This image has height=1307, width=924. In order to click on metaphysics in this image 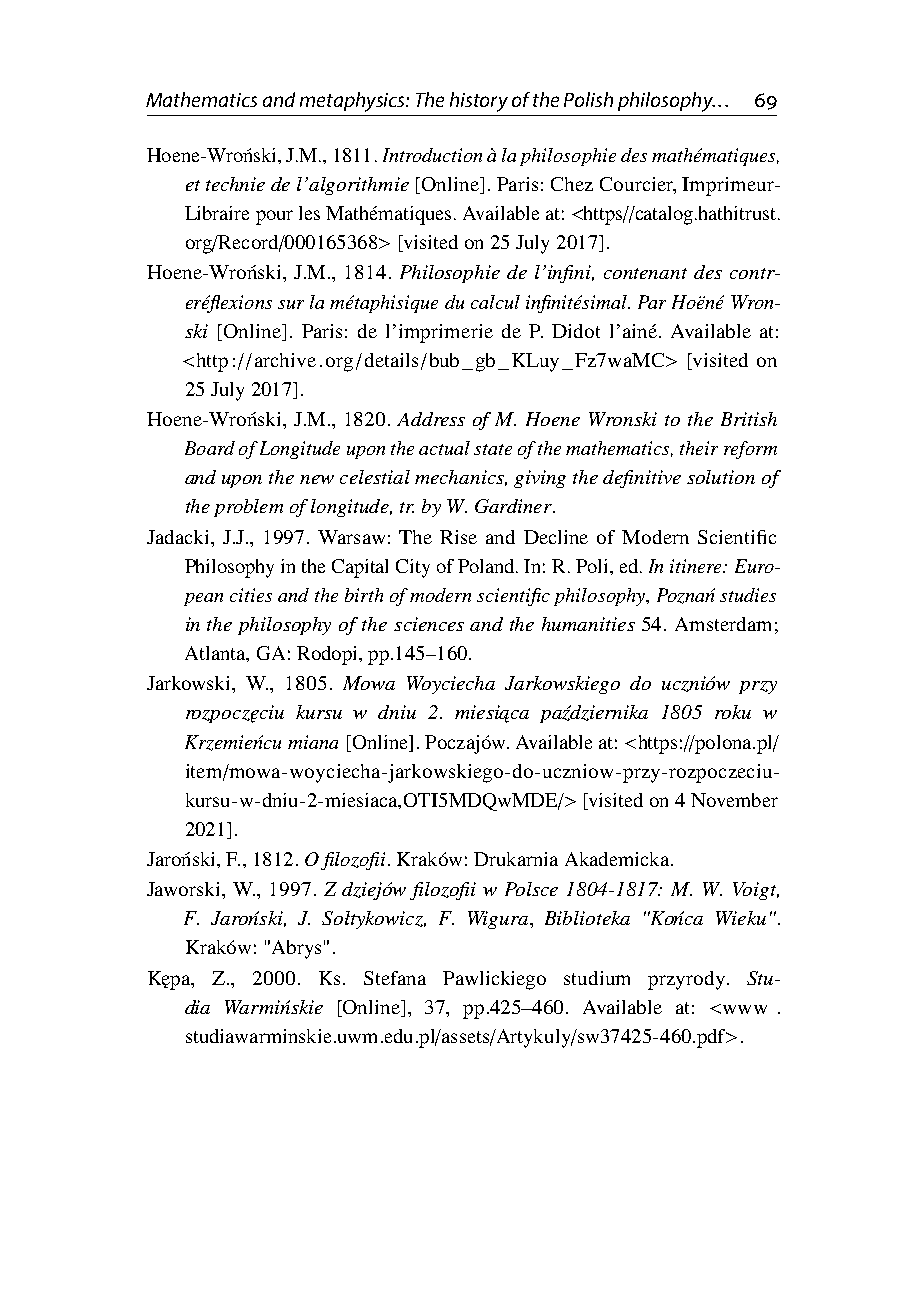, I will do `click(353, 102)`.
